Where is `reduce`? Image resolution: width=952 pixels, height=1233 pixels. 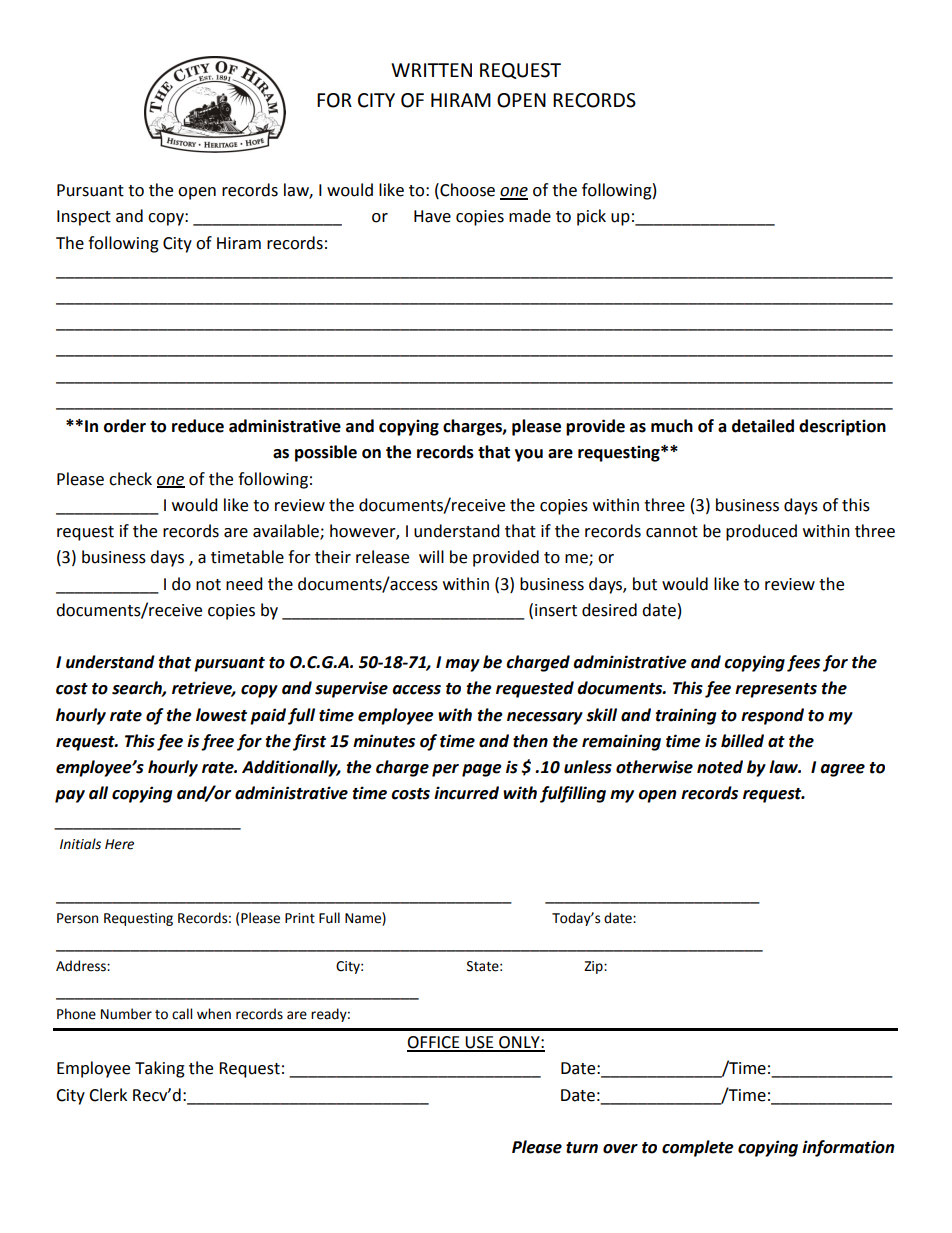
reduce is located at coordinates (198, 426).
